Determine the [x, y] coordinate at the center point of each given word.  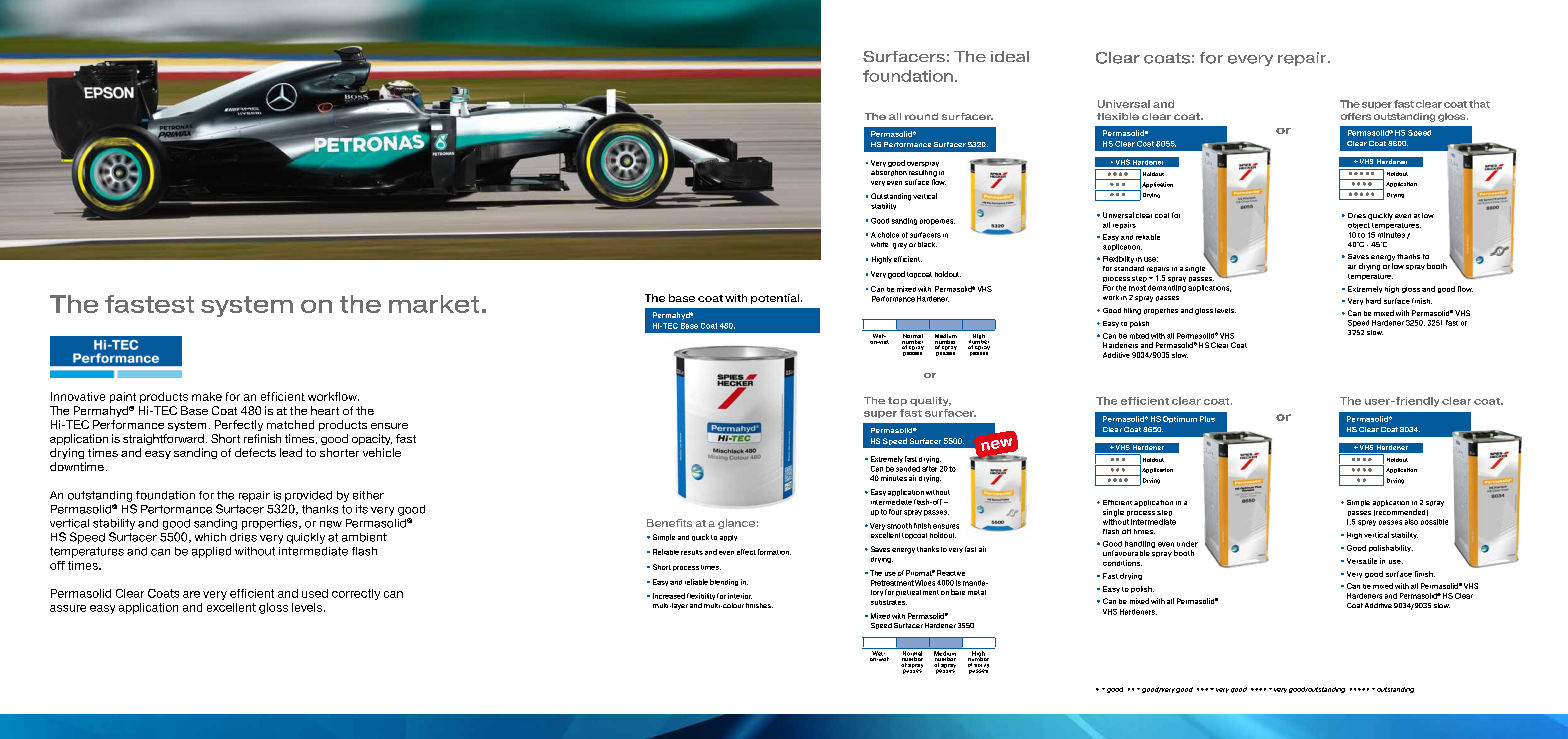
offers [1356, 116]
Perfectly [239, 425]
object [1359, 226]
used [315, 593]
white [879, 244]
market [434, 304]
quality [930, 401]
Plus [1207, 419]
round [921, 116]
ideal [1010, 56]
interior [740, 596]
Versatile [1362, 561]
